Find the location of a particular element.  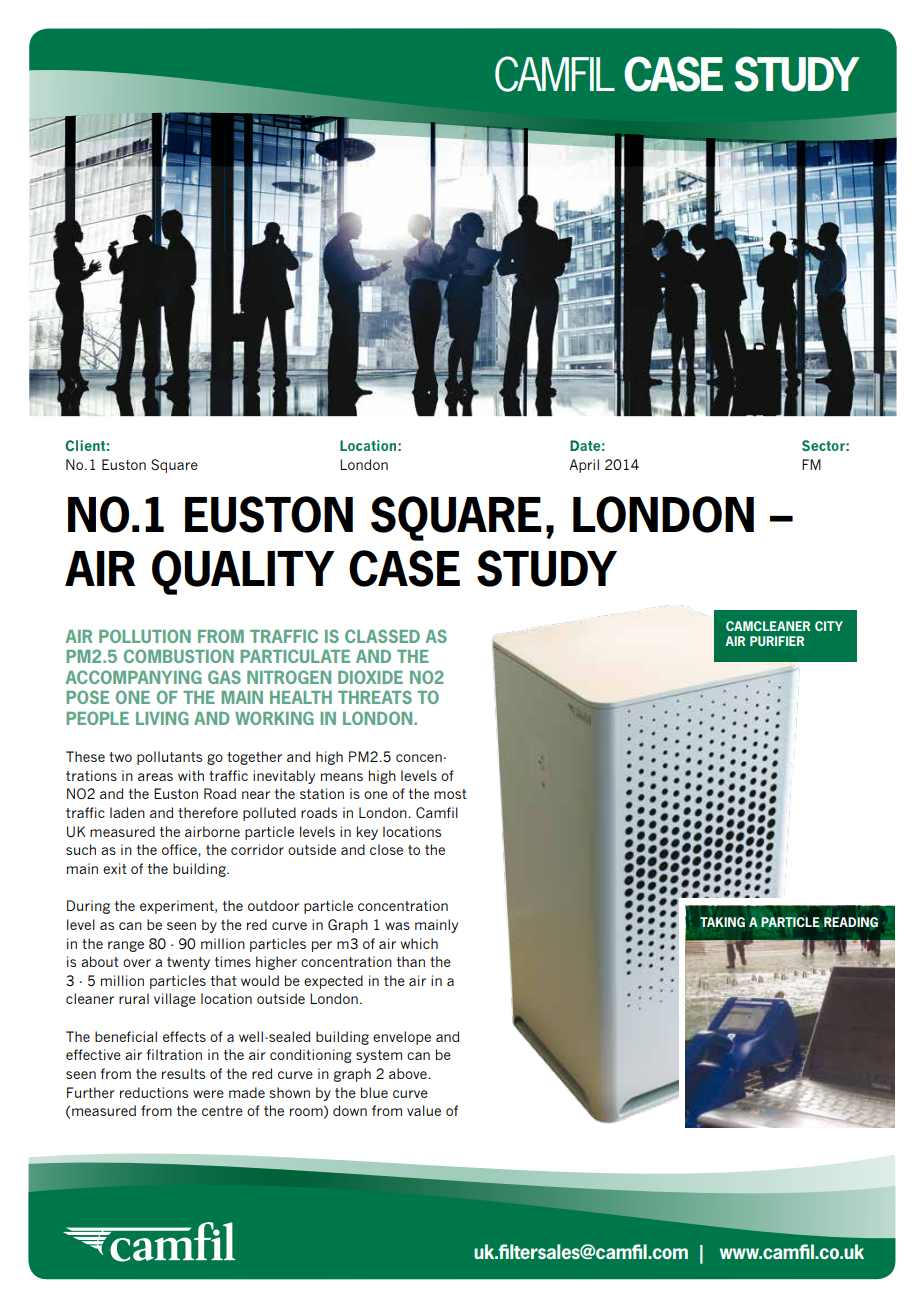

April is located at coordinates (584, 466).
